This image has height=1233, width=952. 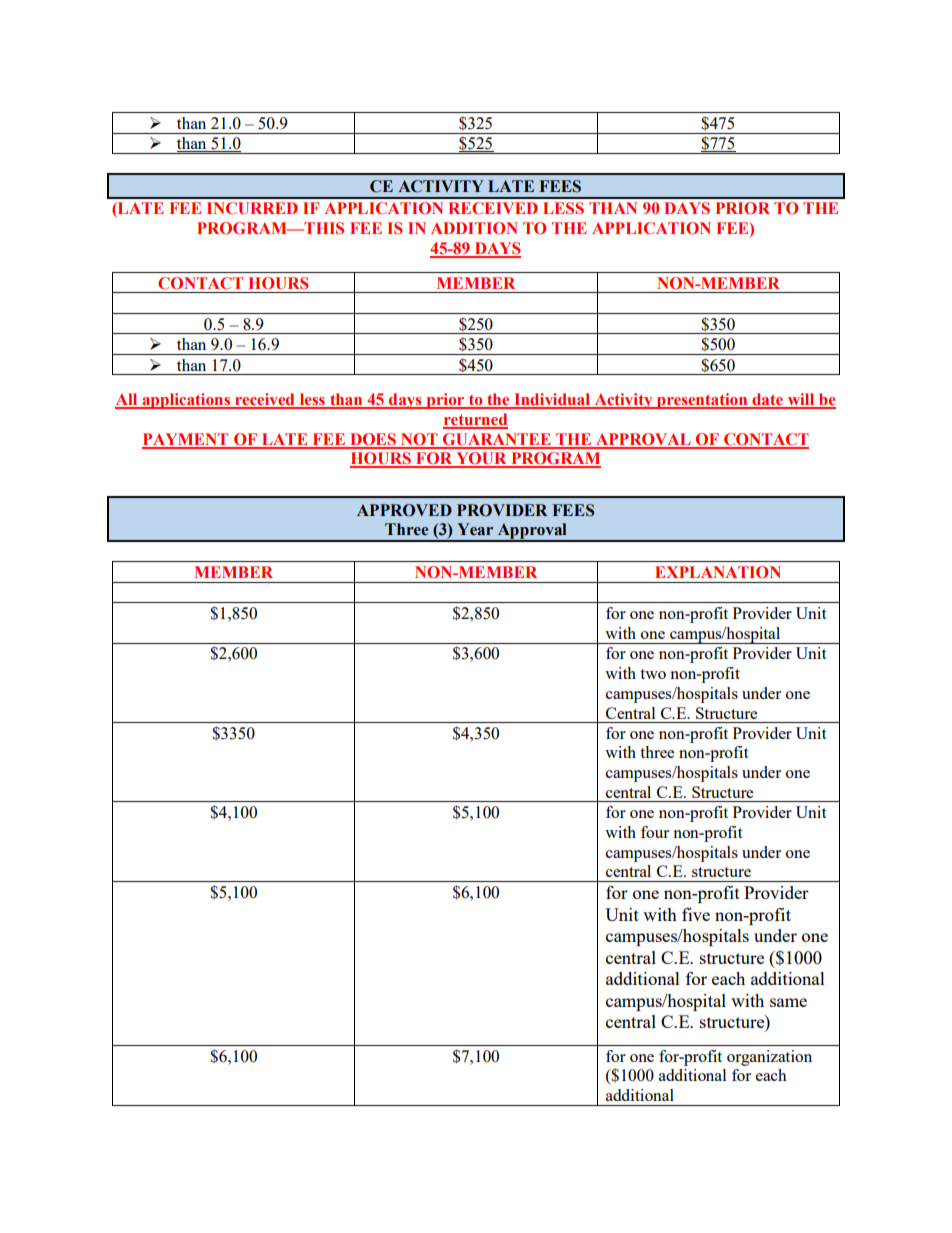 I want to click on presentation, so click(x=702, y=401).
